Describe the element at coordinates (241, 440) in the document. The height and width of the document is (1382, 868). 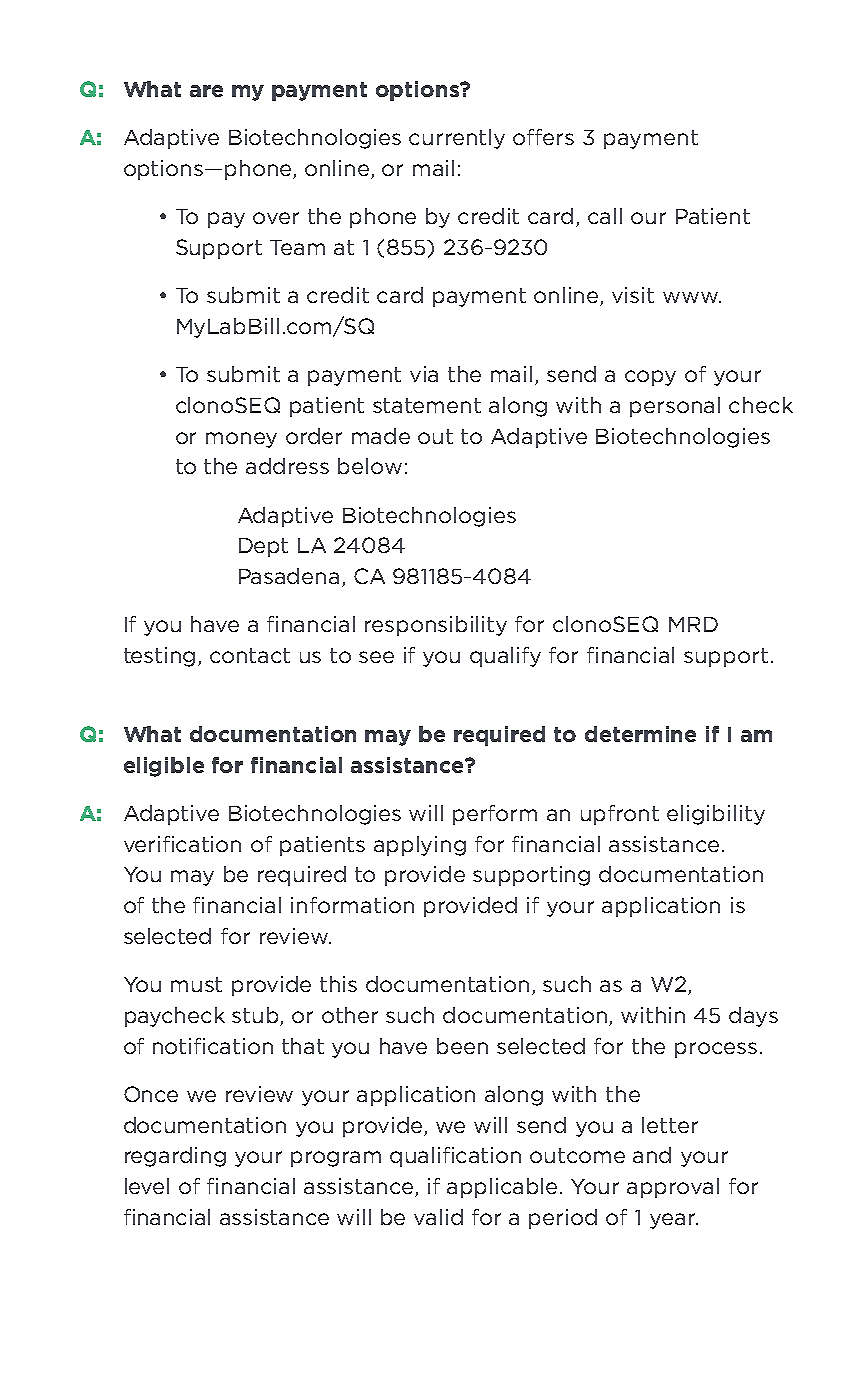
I see `money` at that location.
